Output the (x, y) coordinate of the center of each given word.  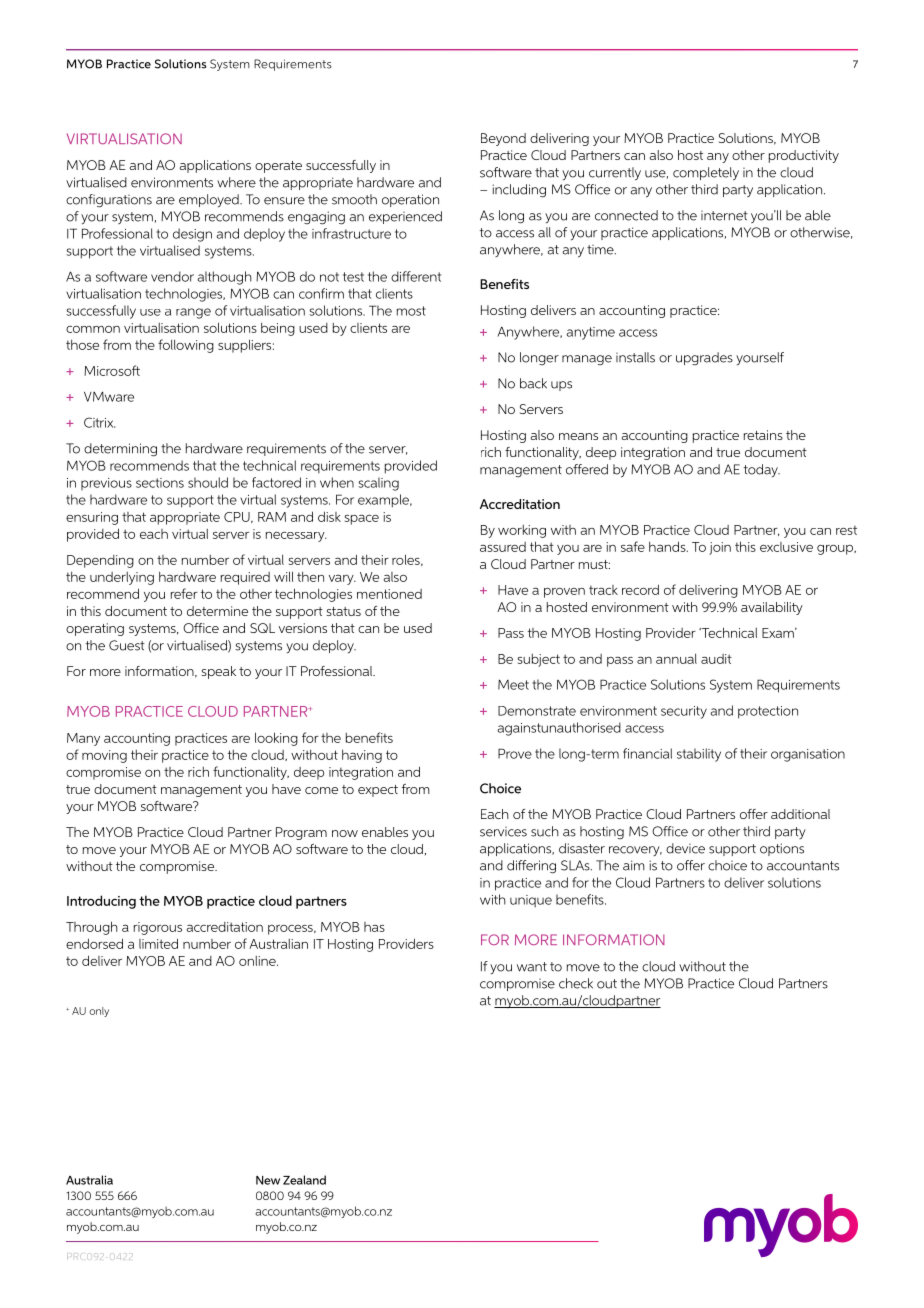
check (576, 983)
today (762, 470)
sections (160, 483)
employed (210, 200)
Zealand (304, 1180)
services (503, 832)
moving (104, 756)
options (782, 849)
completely (706, 174)
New (268, 1180)
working (522, 531)
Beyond (503, 139)
